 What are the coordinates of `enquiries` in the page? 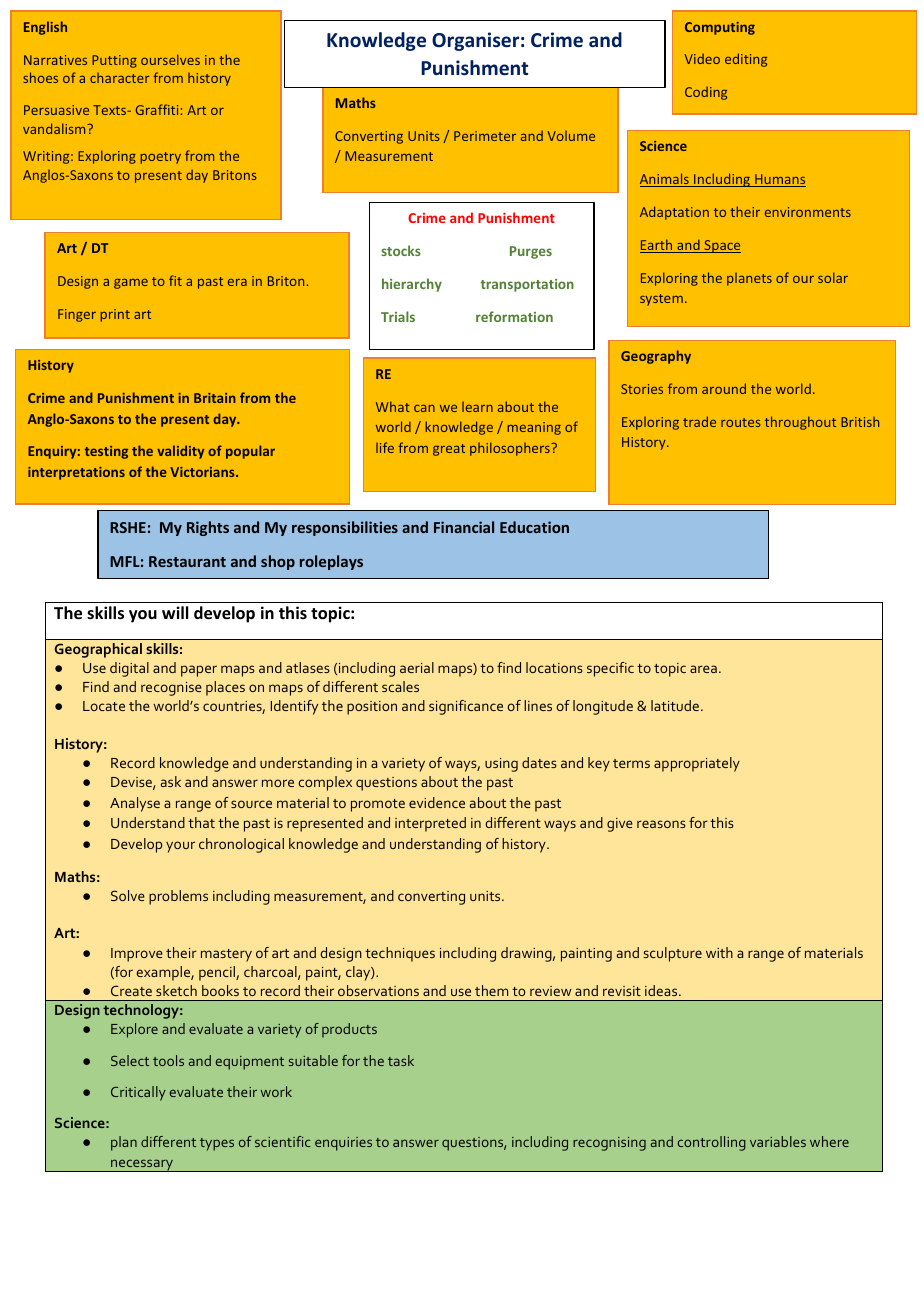 It's located at (343, 1144).
